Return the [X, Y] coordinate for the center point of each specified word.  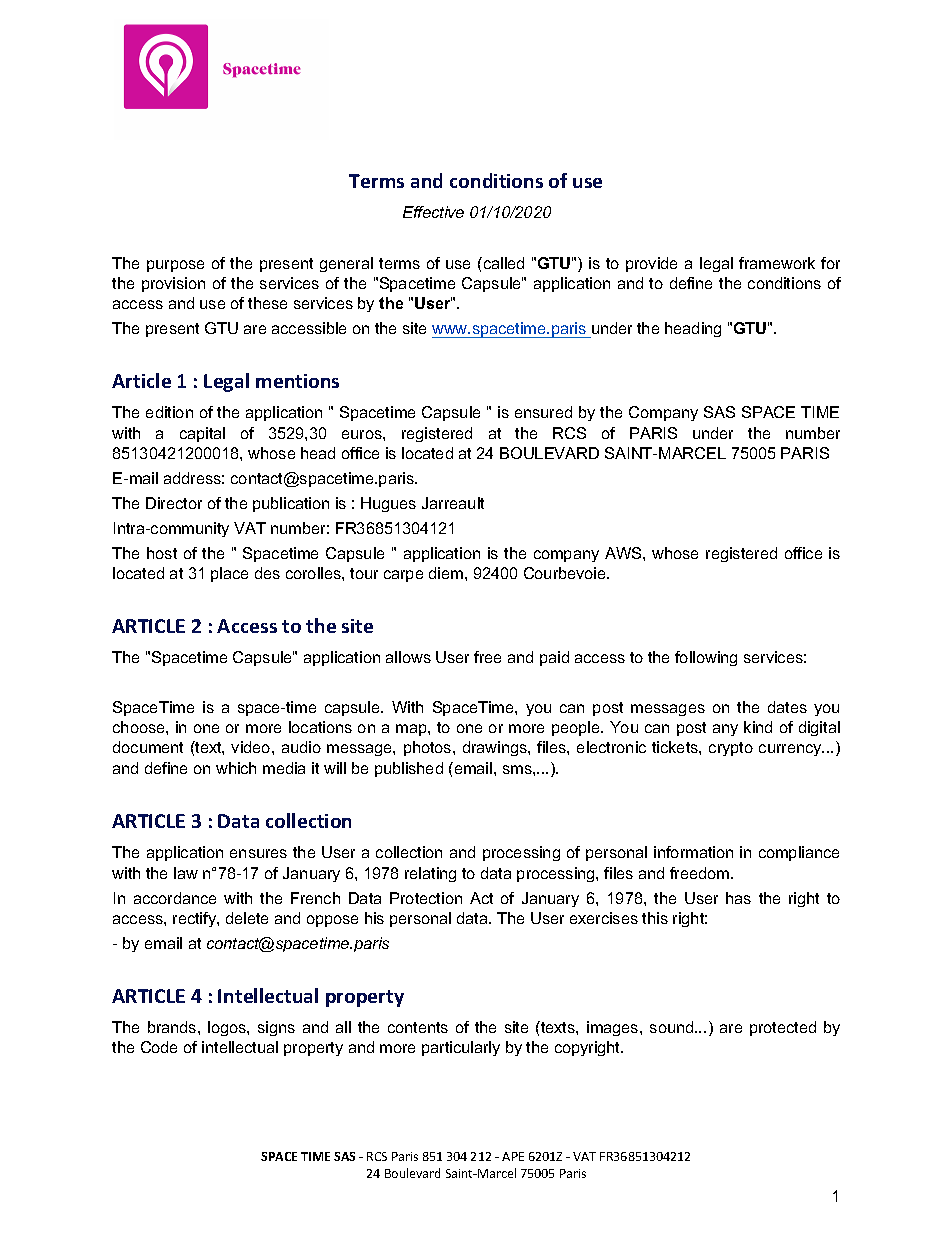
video [252, 747]
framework [777, 263]
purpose [175, 266]
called [502, 263]
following [706, 658]
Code [159, 1047]
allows [408, 657]
